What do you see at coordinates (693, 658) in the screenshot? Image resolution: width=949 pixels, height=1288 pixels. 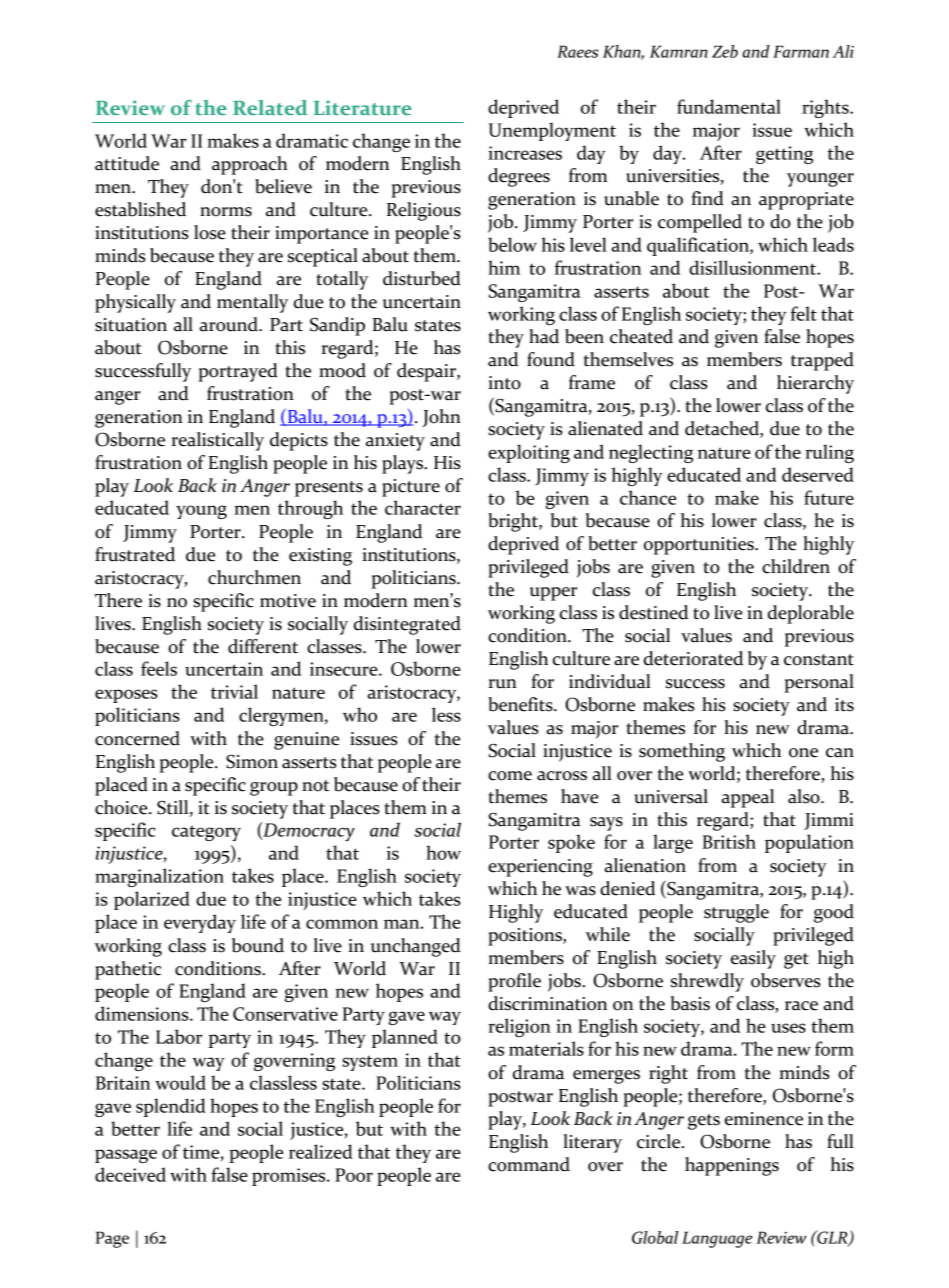 I see `deteriorated` at bounding box center [693, 658].
